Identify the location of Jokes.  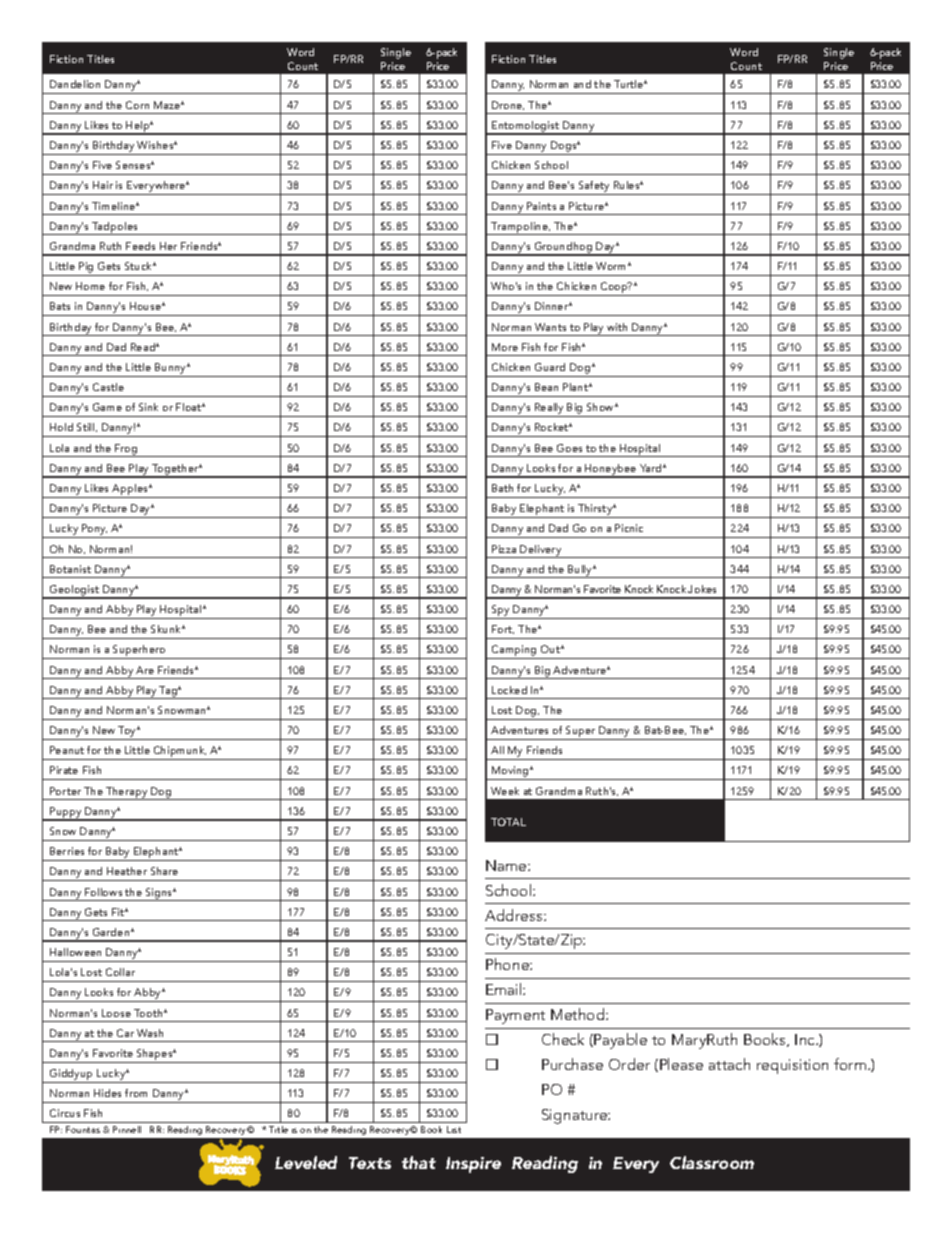
(702, 589).
